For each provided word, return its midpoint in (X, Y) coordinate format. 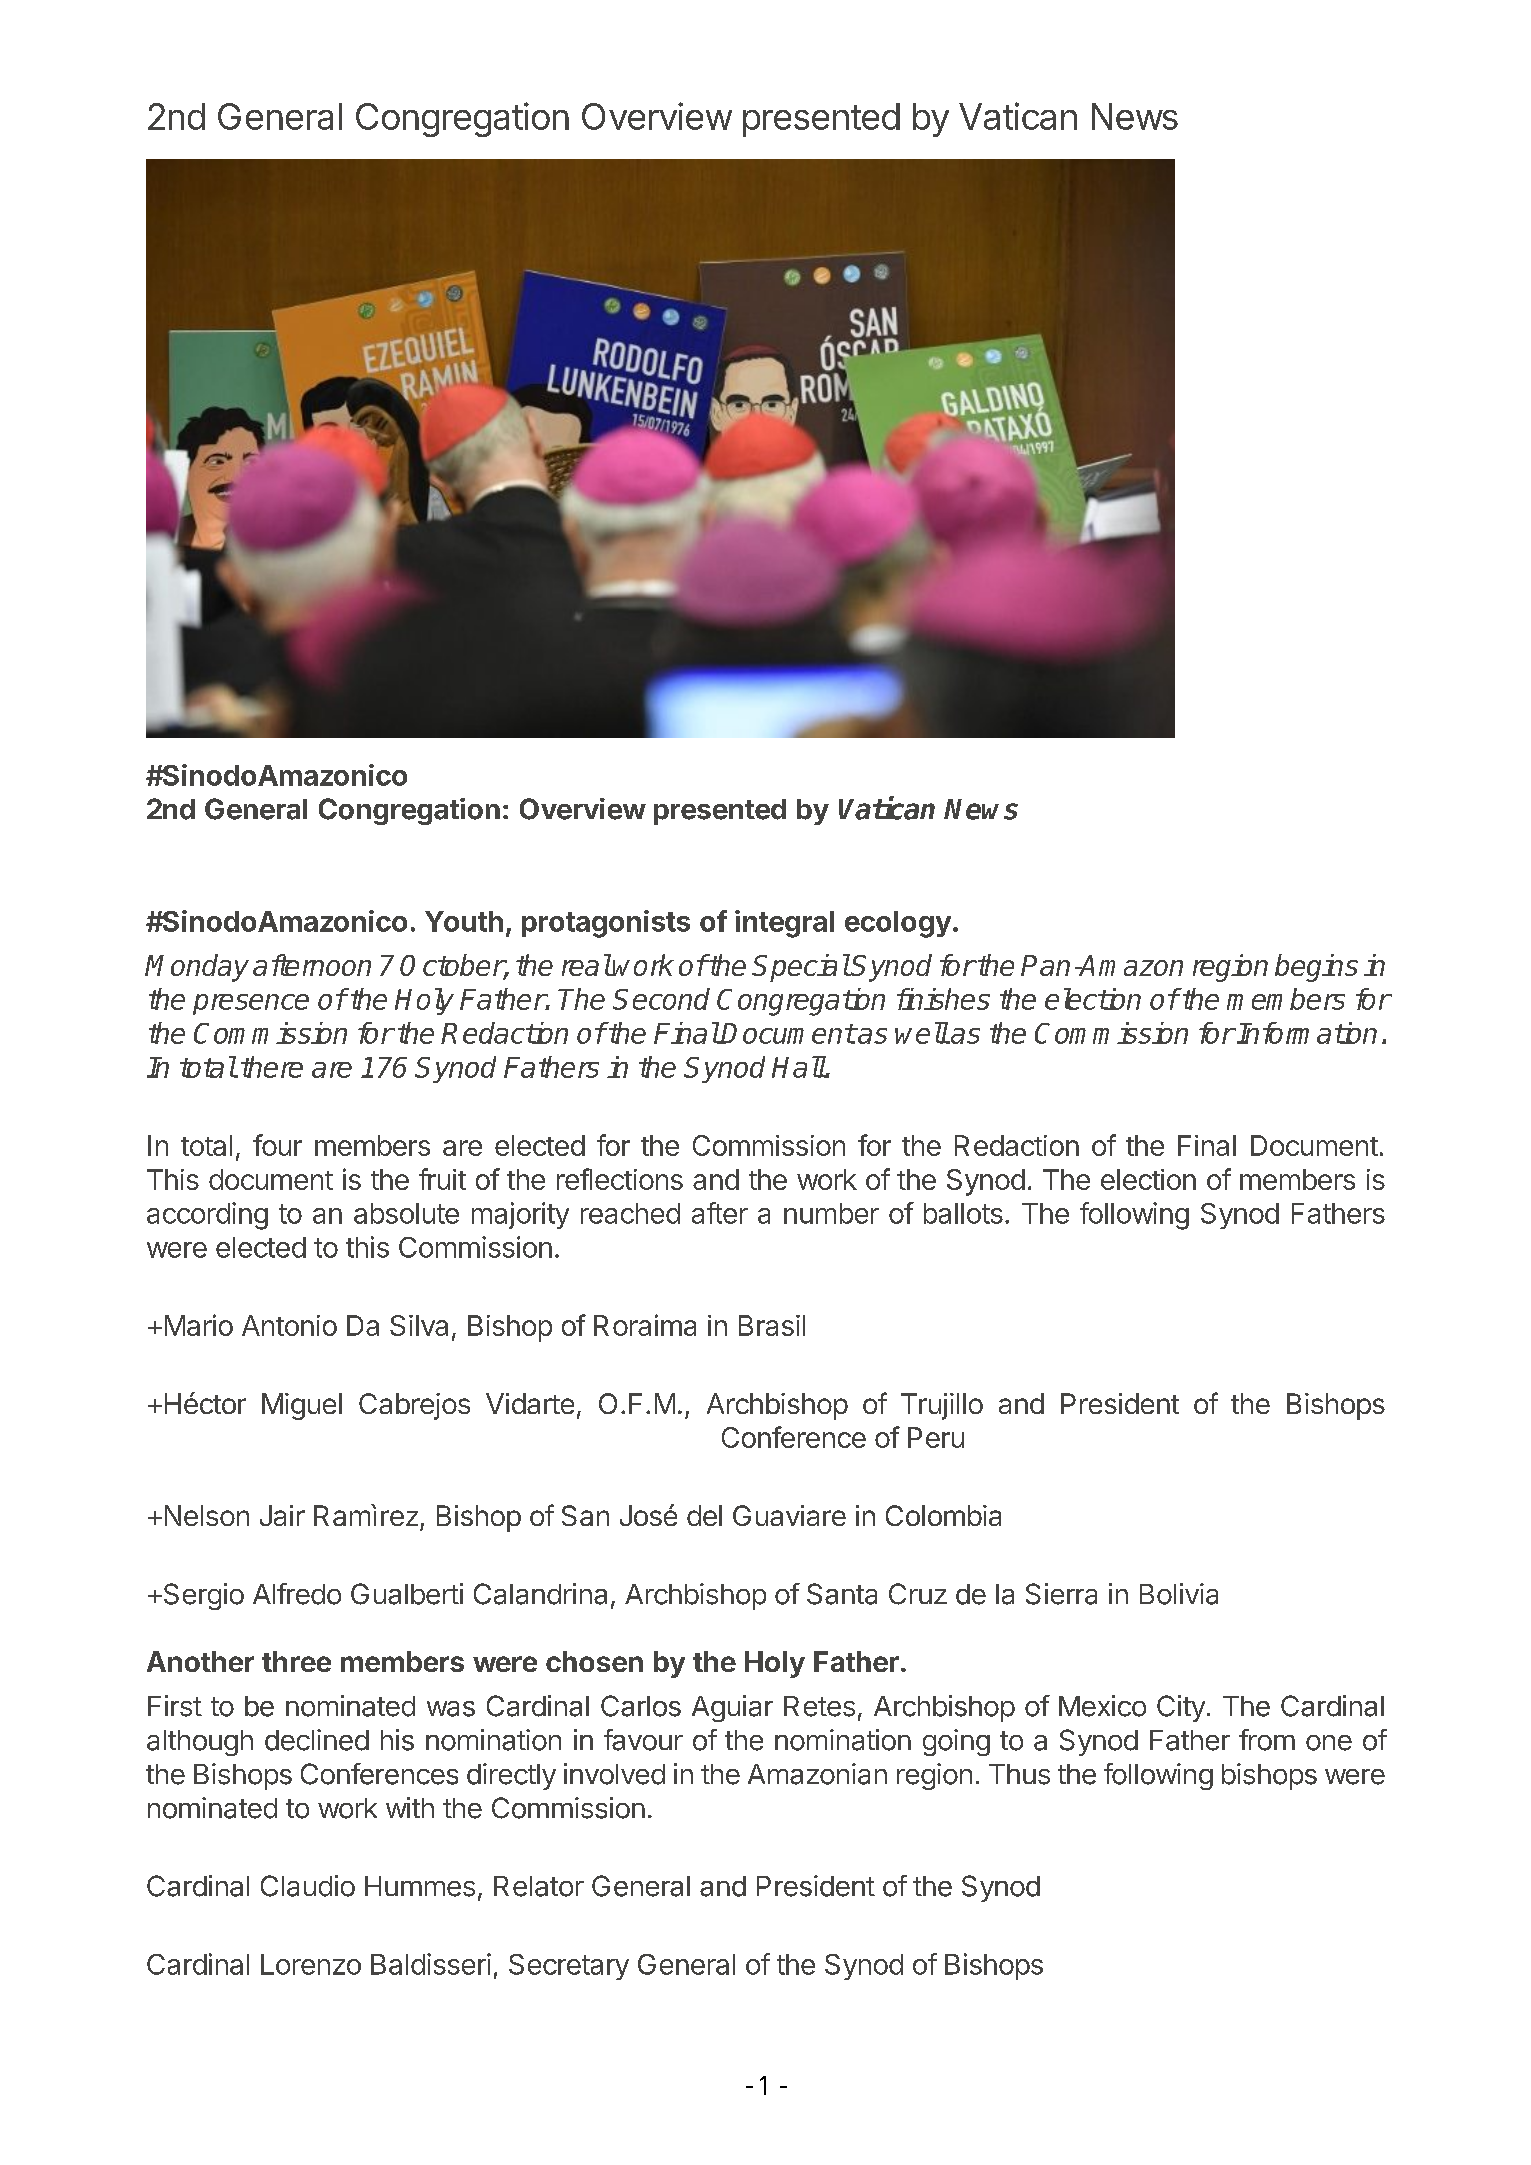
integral (784, 924)
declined (317, 1740)
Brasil (772, 1325)
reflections (620, 1179)
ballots (963, 1213)
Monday (197, 968)
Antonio (289, 1325)
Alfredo (297, 1594)
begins (1316, 968)
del (704, 1515)
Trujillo (942, 1406)
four (277, 1145)
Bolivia (1179, 1594)
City (1181, 1708)
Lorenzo (311, 1964)
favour (643, 1740)
